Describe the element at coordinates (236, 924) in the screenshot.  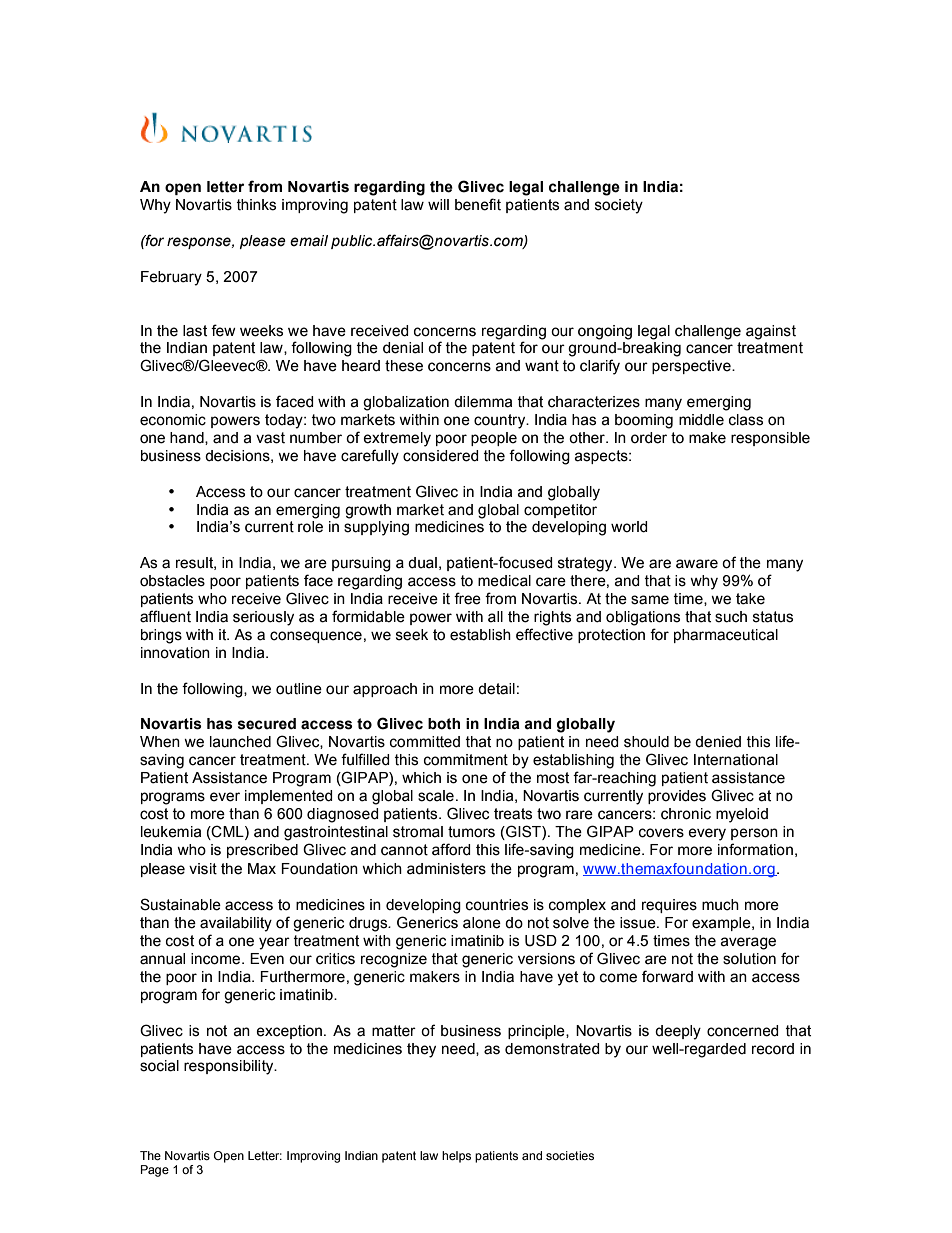
I see `availability` at that location.
